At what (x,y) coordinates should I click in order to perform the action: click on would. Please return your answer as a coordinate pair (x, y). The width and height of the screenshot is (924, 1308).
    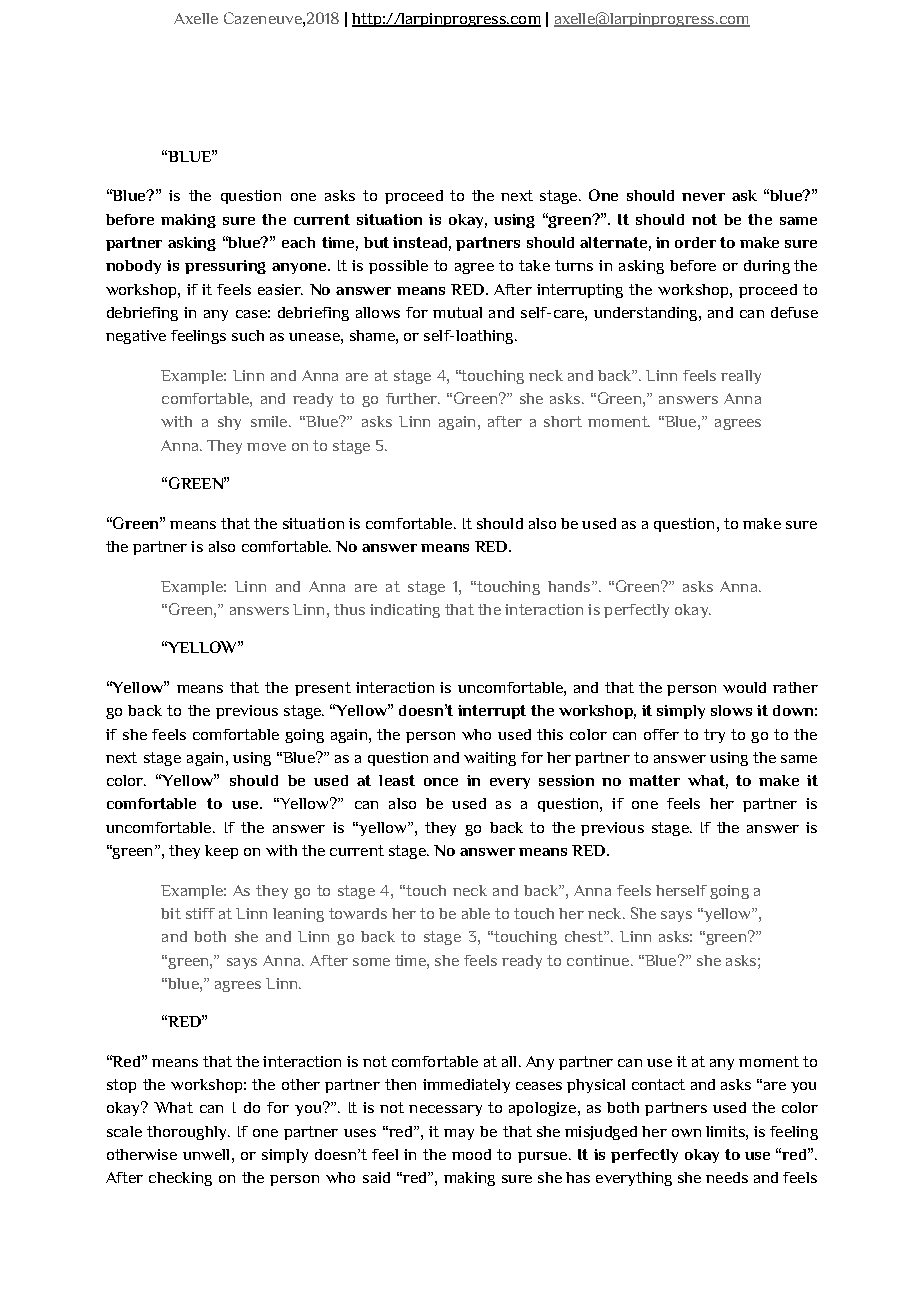
    Looking at the image, I should click on (744, 687).
